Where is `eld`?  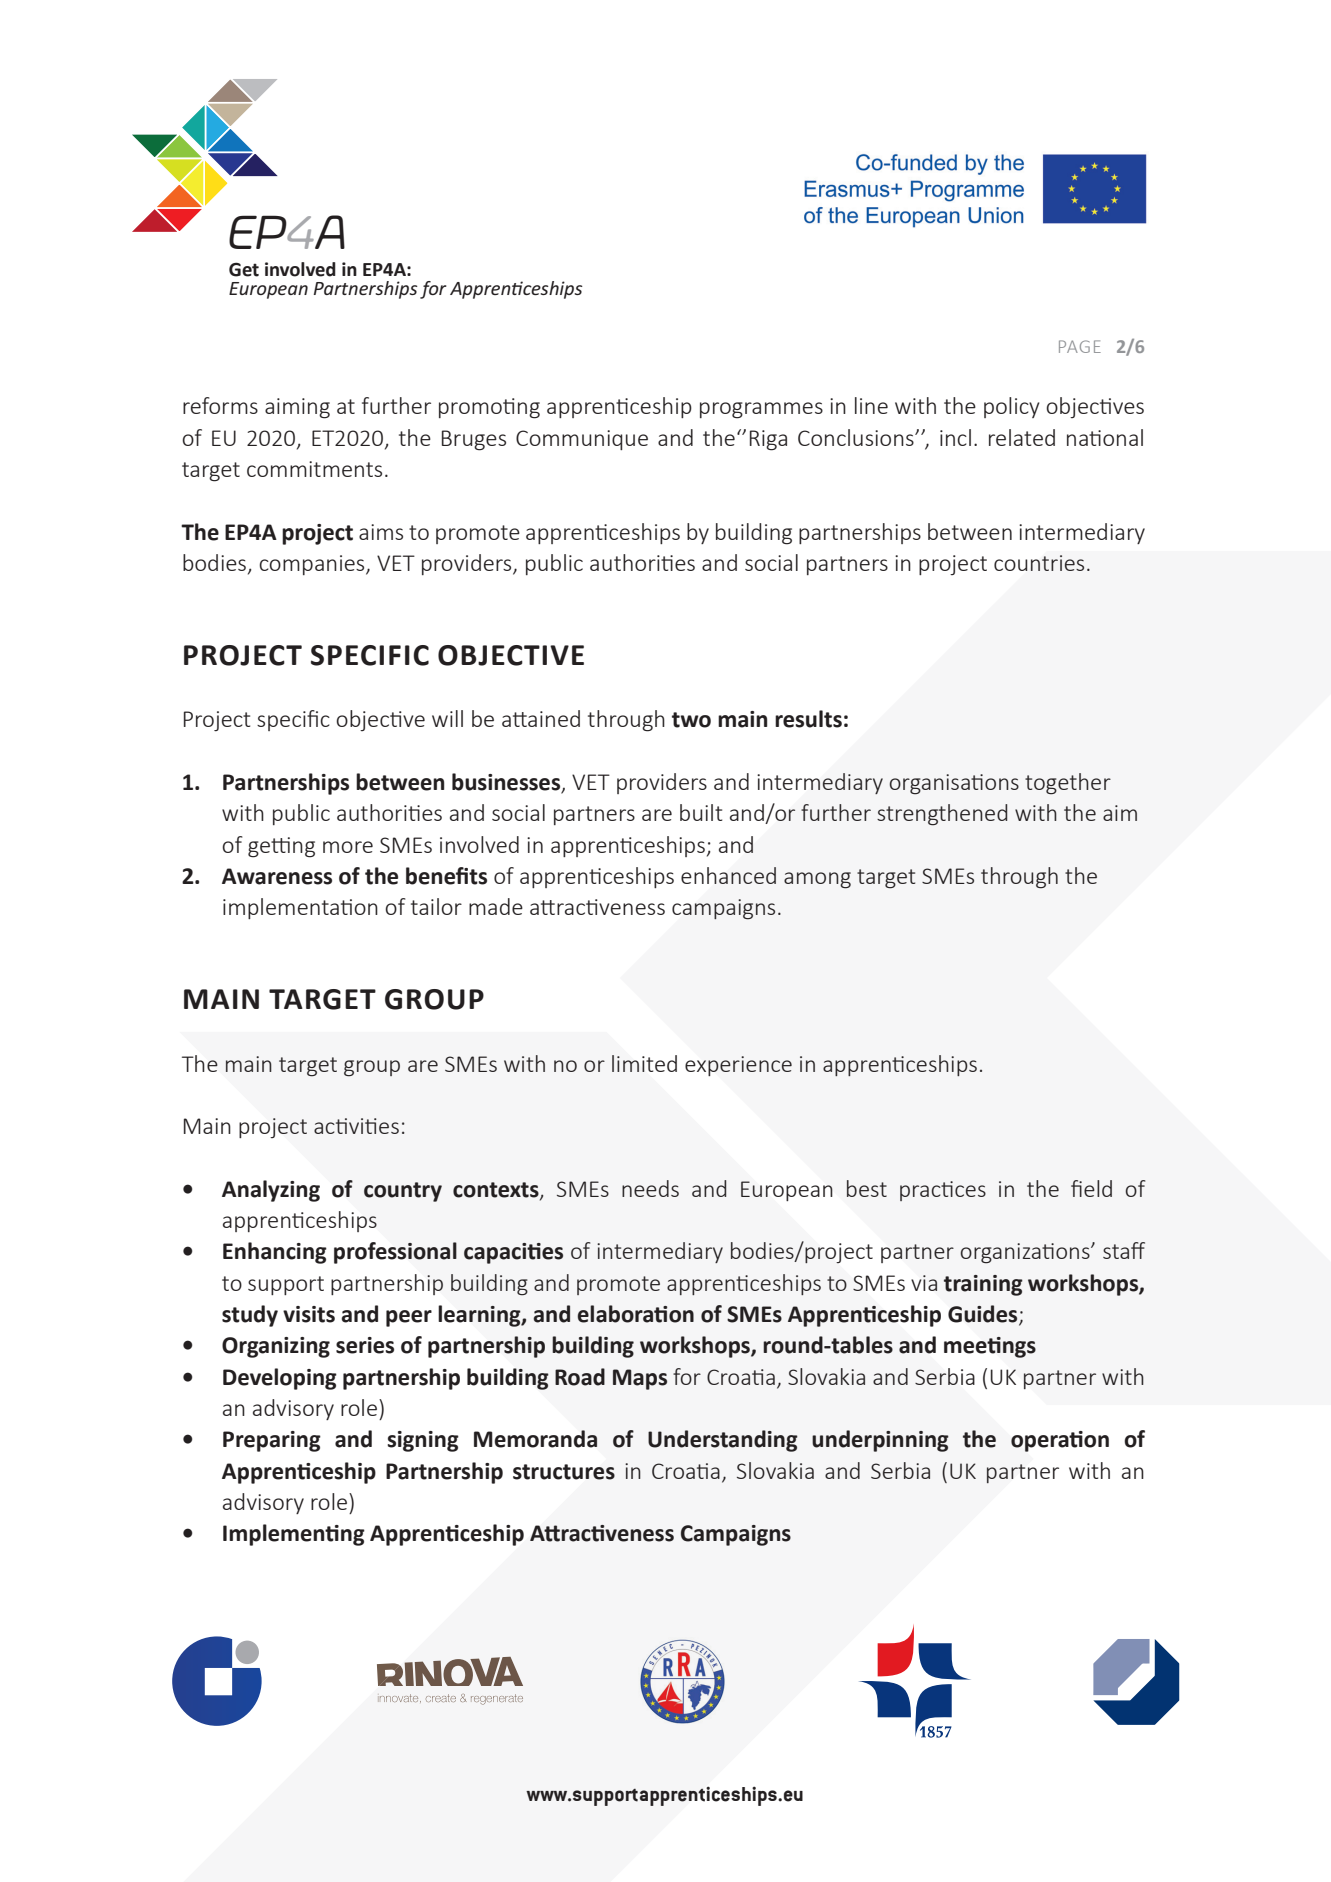
eld is located at coordinates (1098, 1188).
